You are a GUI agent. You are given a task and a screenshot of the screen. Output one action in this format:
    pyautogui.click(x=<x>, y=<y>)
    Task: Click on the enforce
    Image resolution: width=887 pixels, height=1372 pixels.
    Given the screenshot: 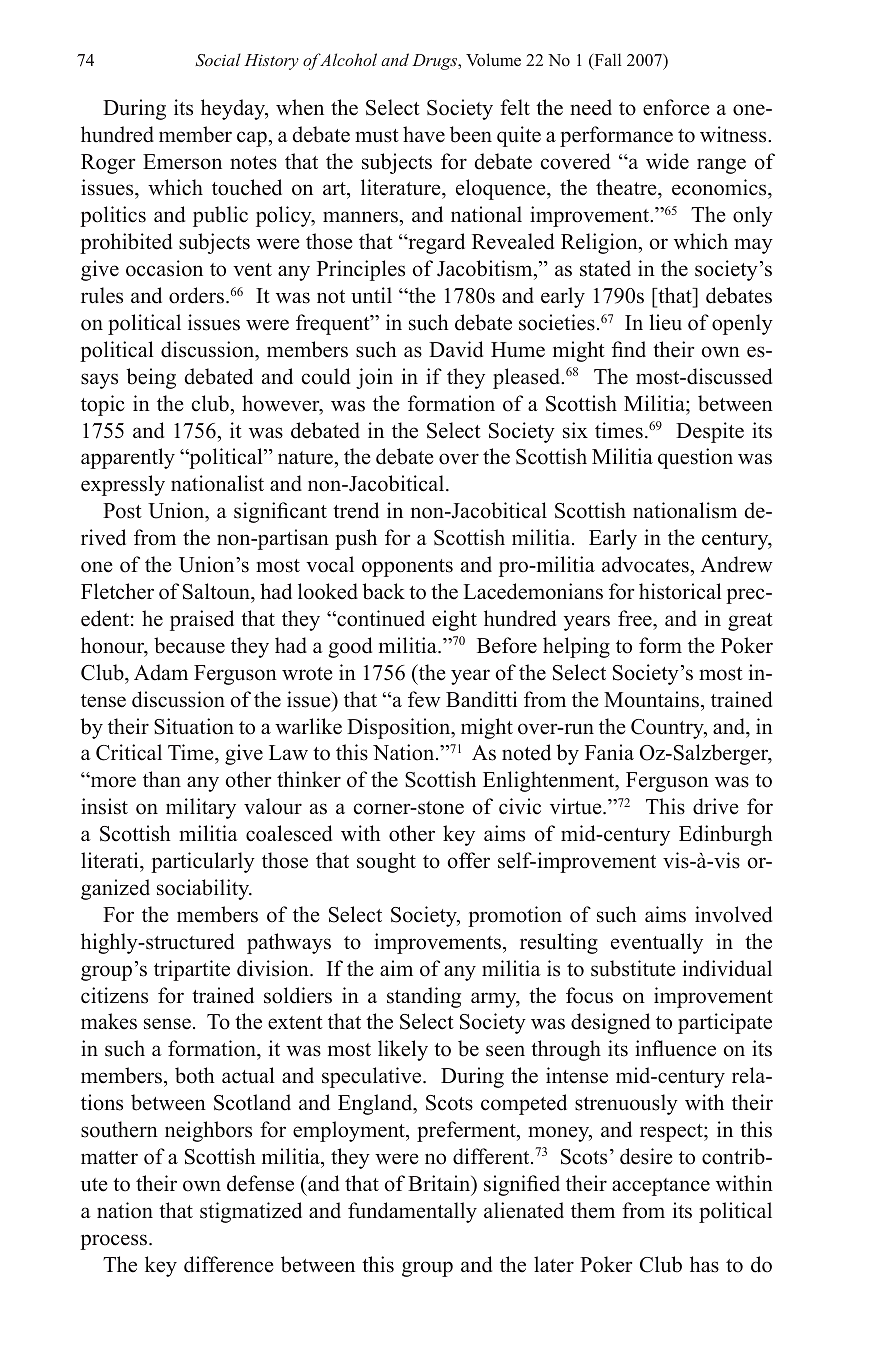 What is the action you would take?
    pyautogui.click(x=676, y=107)
